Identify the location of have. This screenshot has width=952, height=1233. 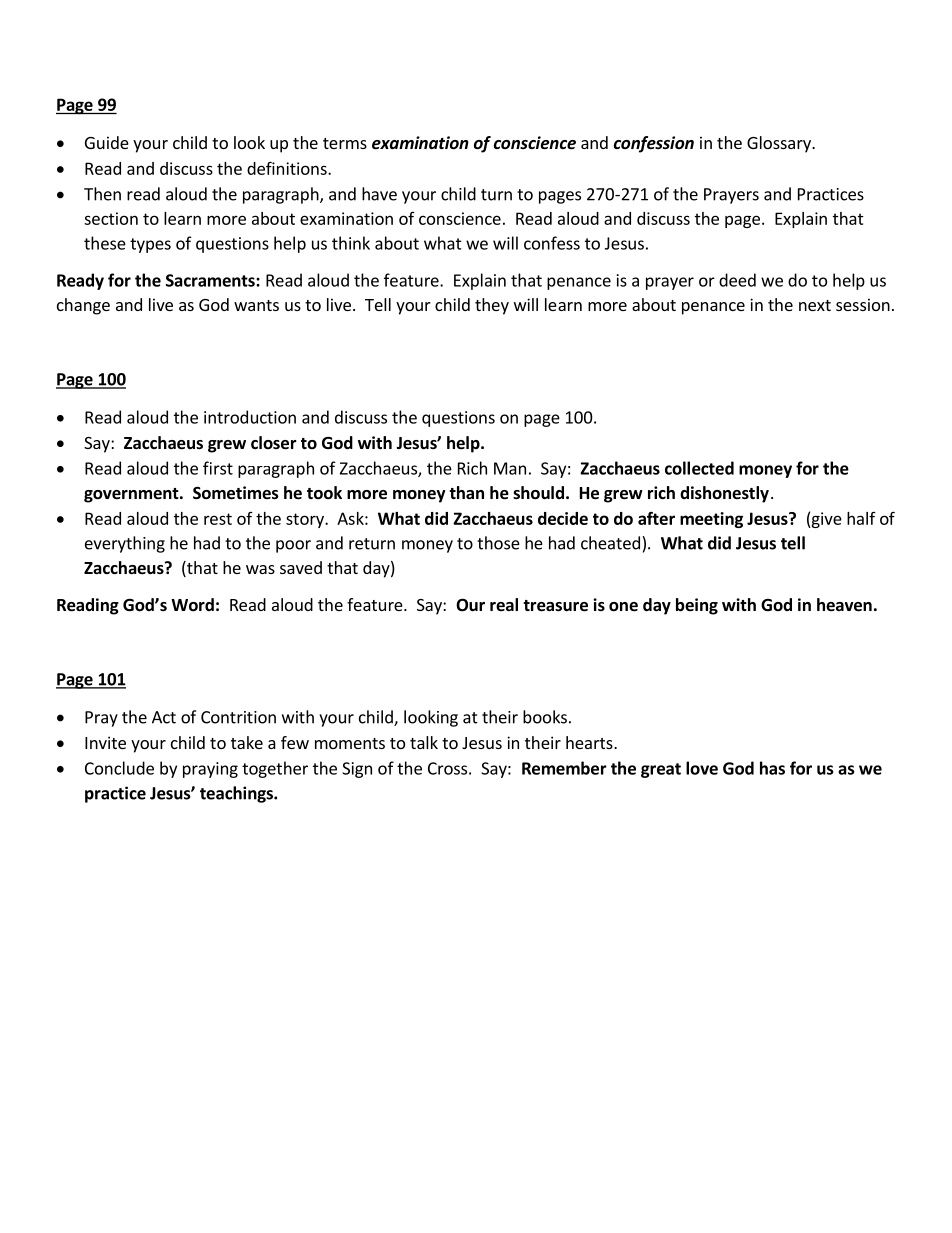
(379, 194).
